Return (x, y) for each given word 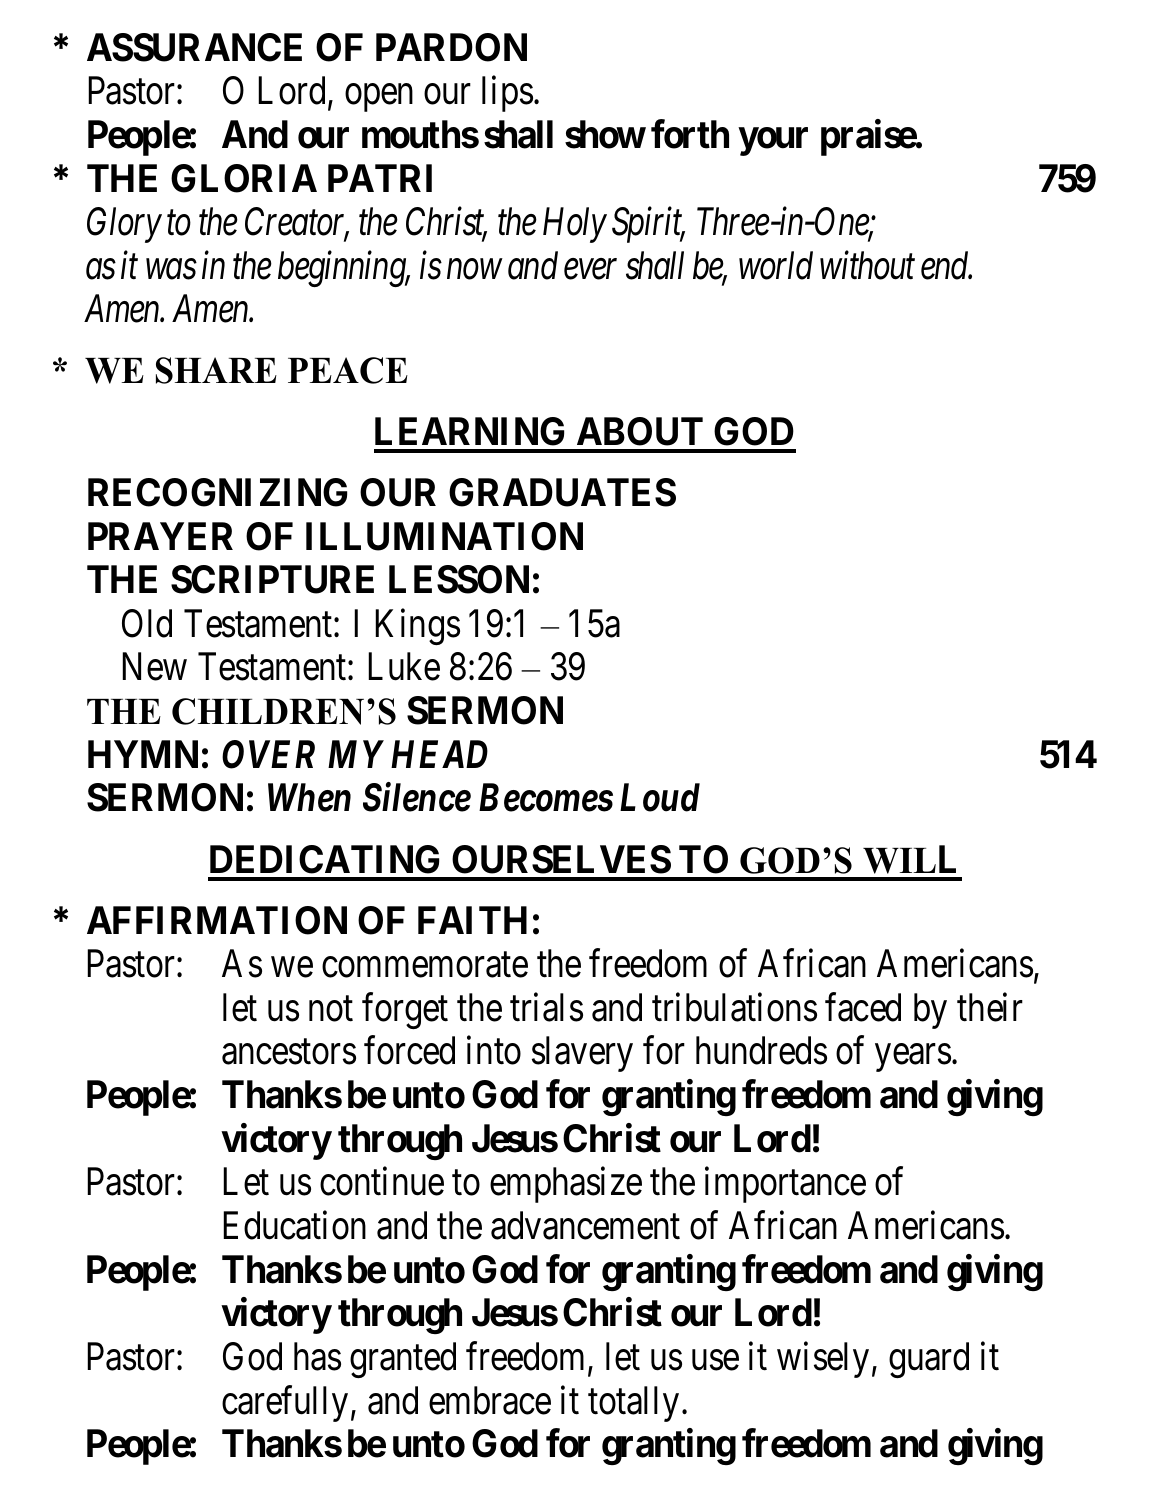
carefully (285, 1404)
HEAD (439, 754)
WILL (909, 859)
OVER (268, 754)
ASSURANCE (194, 47)
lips (507, 94)
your (773, 142)
